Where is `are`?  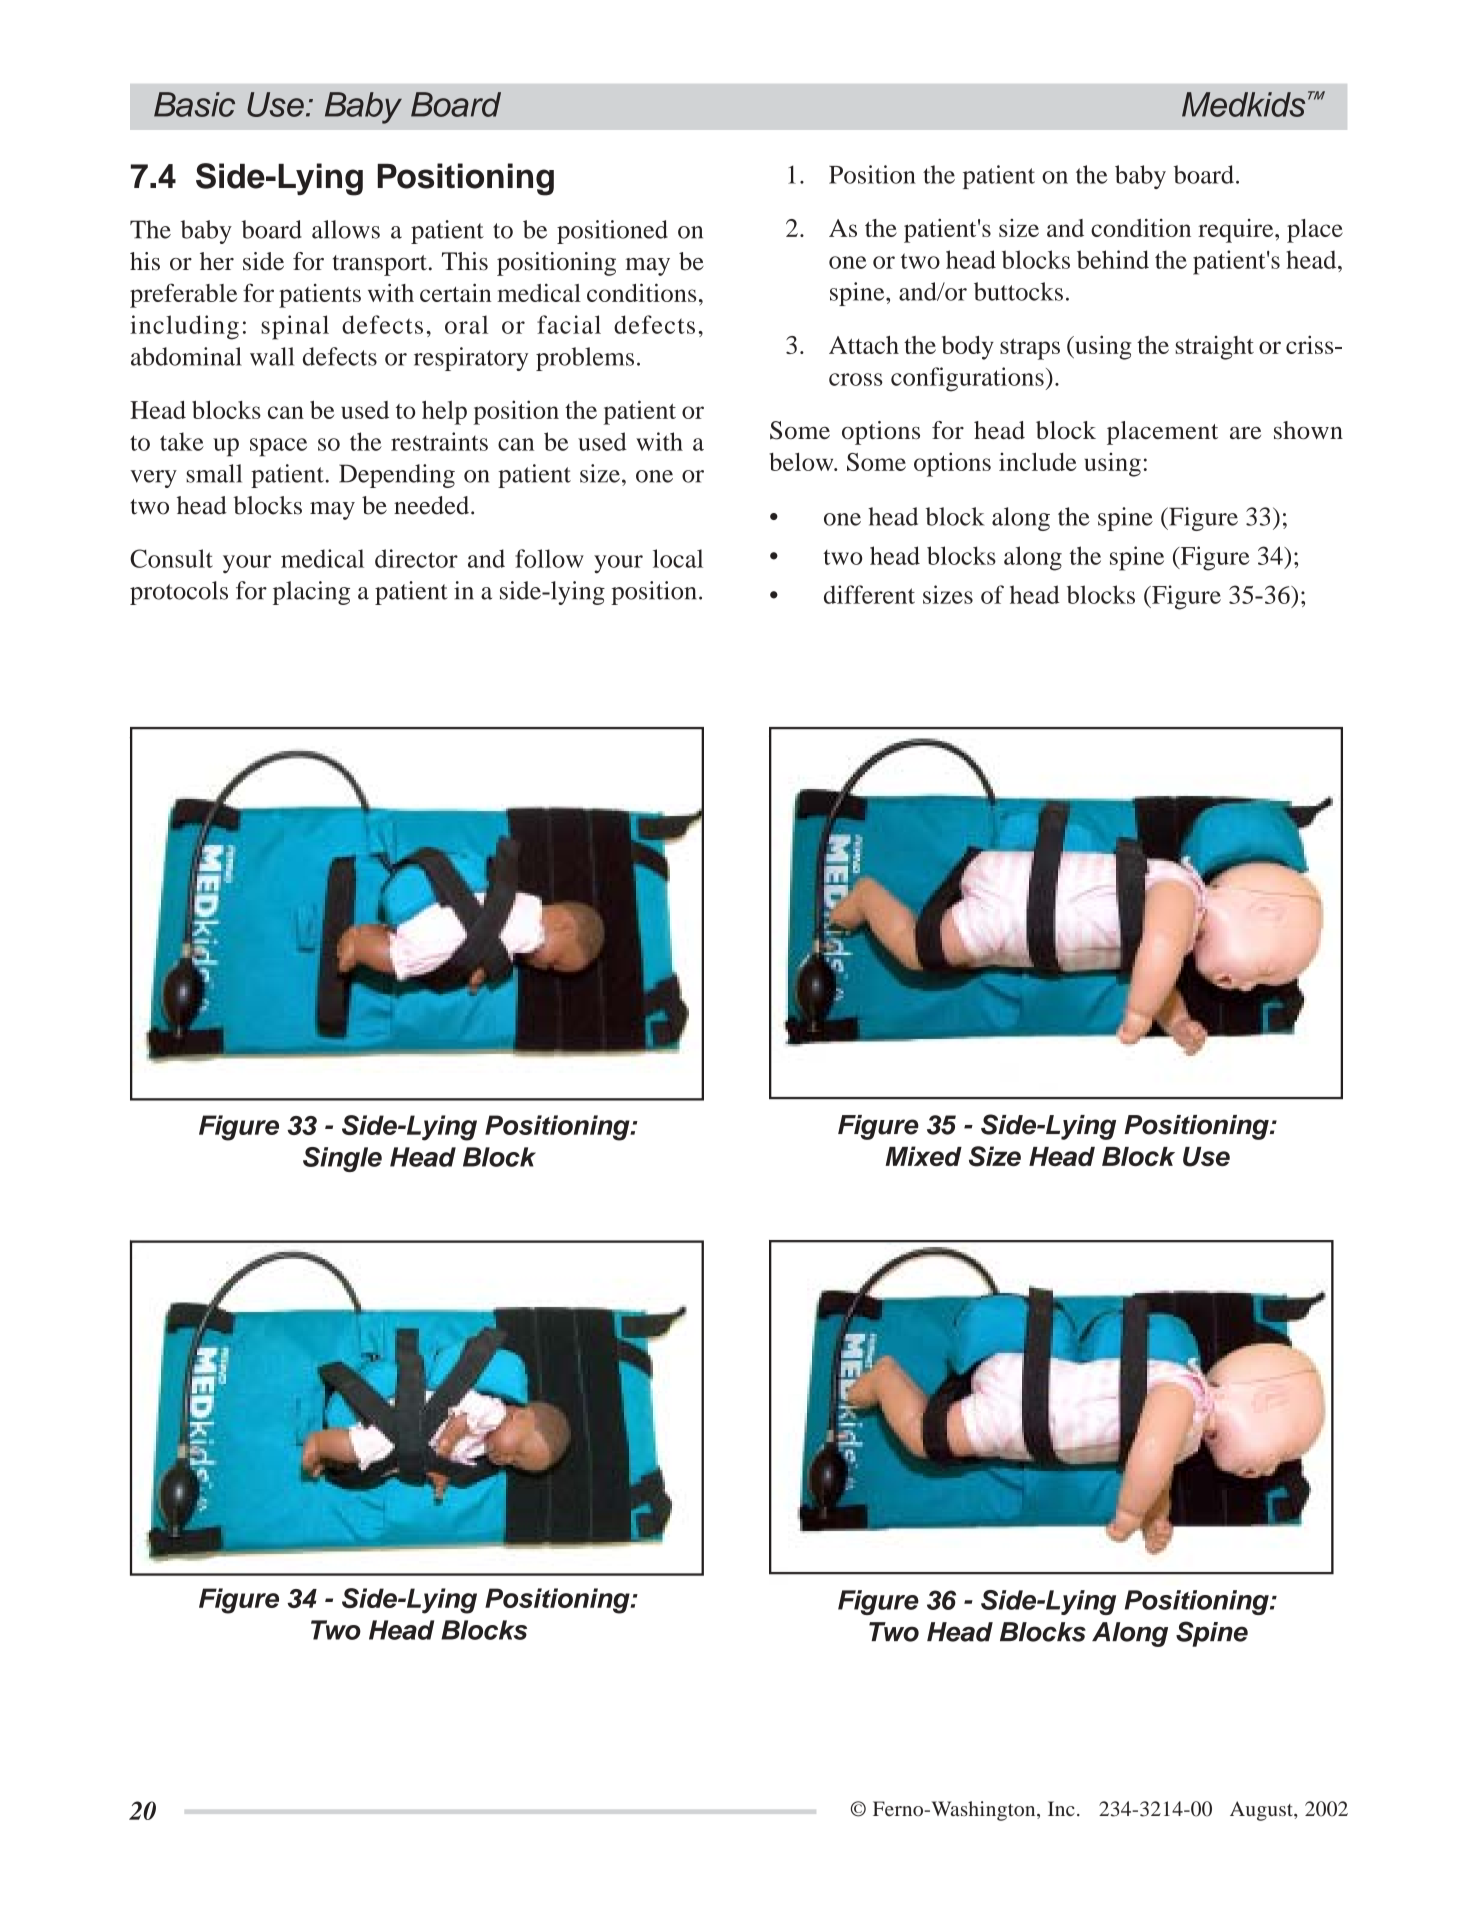 are is located at coordinates (1245, 433).
